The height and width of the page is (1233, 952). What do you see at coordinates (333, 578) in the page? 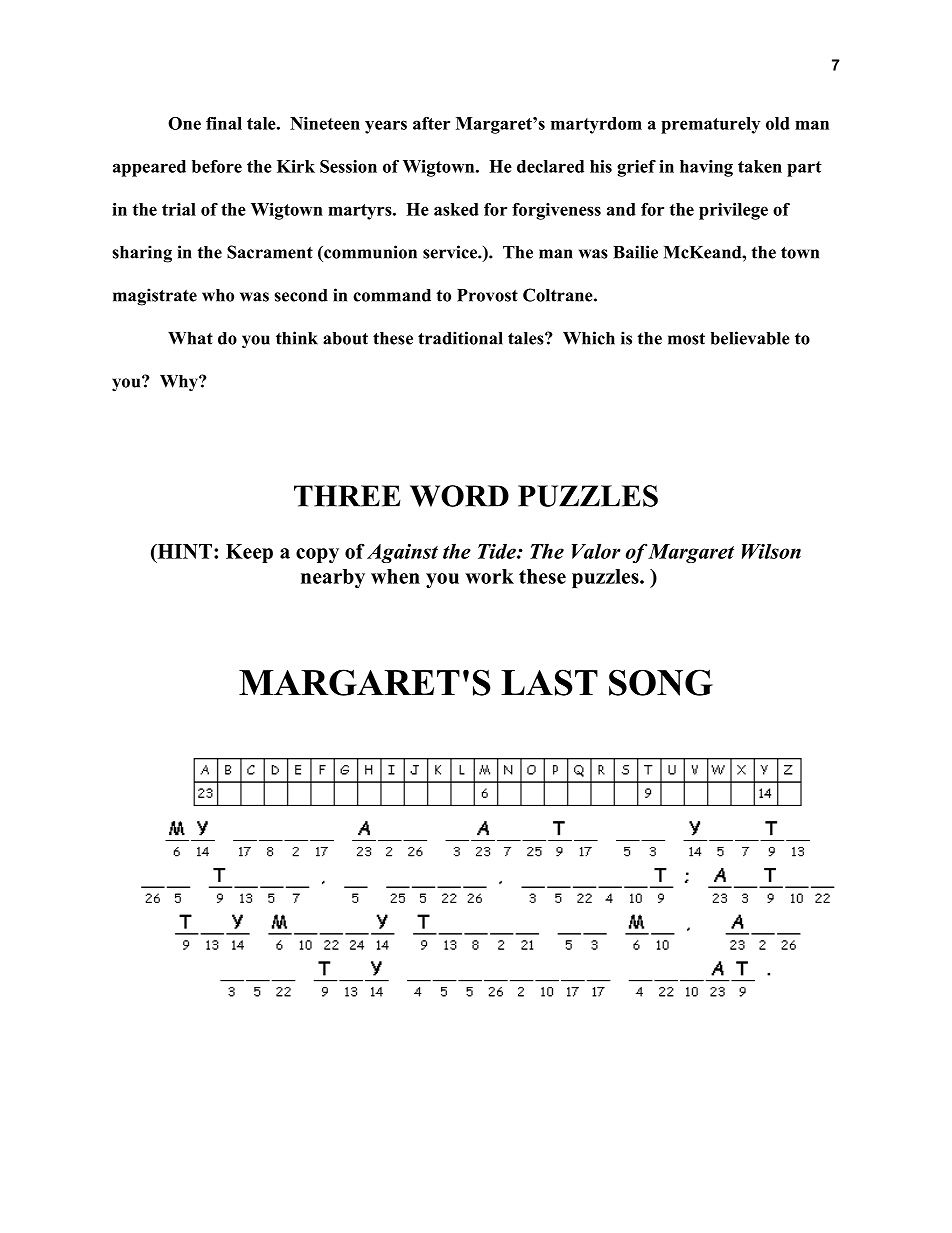
I see `nearby` at bounding box center [333, 578].
